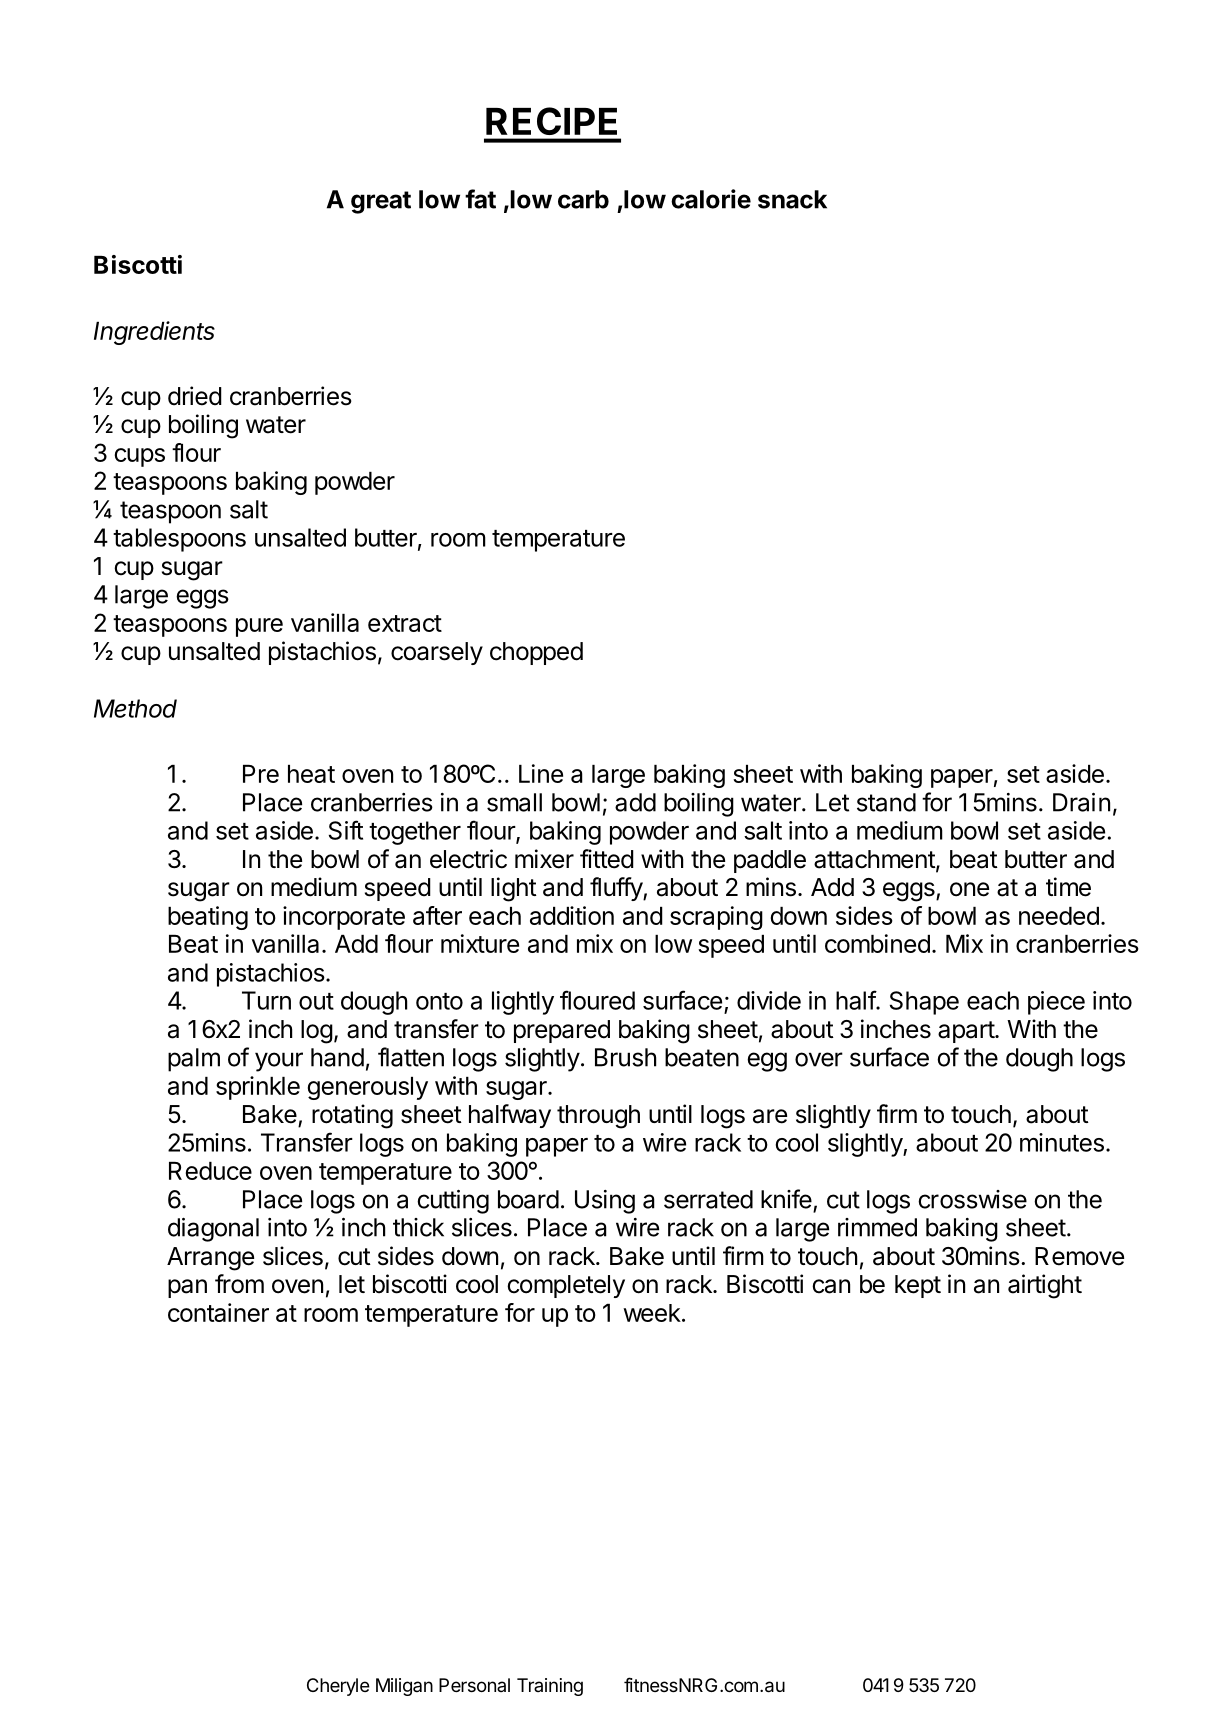 This document has width=1223, height=1728. I want to click on completely, so click(566, 1286).
